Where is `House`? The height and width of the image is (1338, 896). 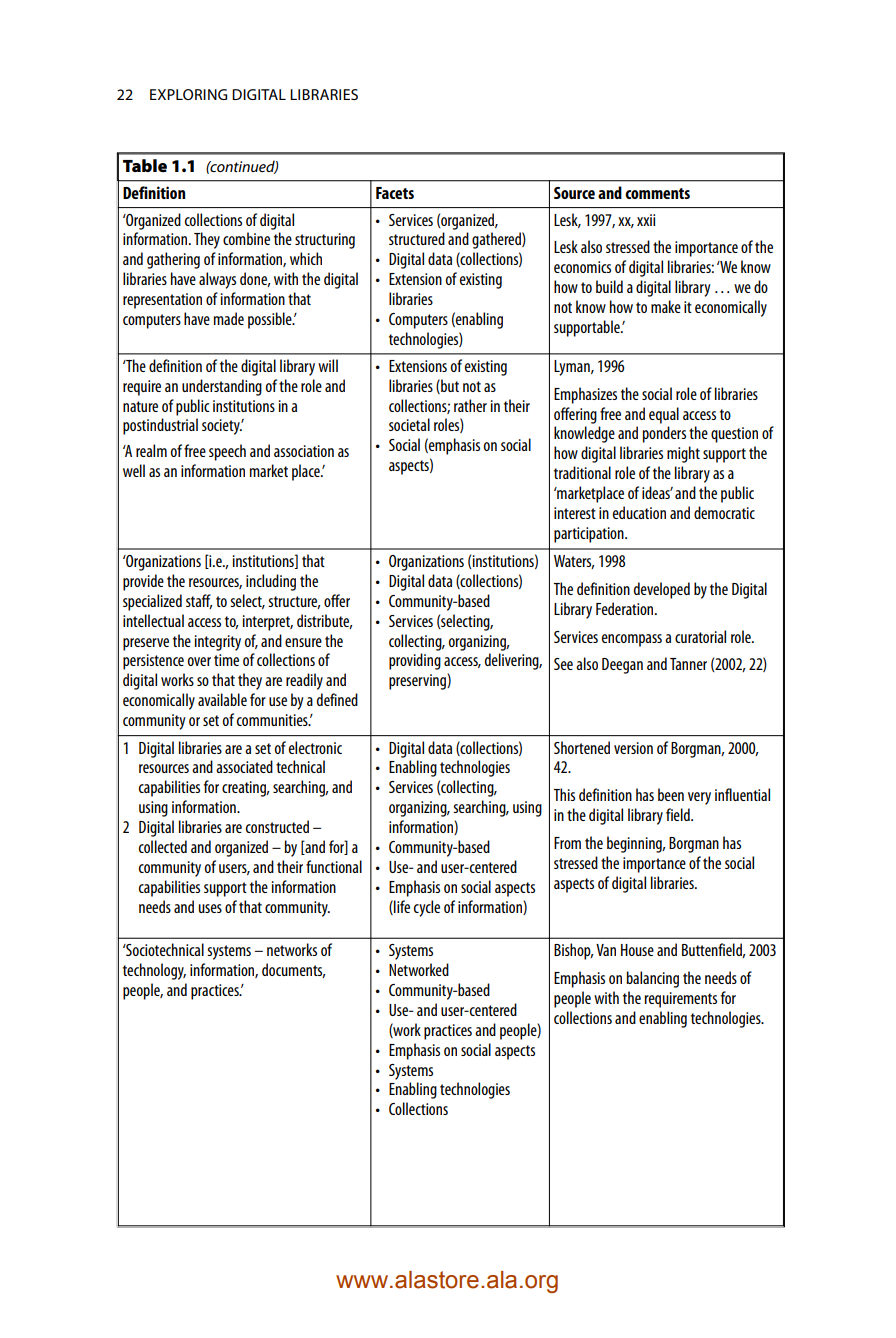
House is located at coordinates (637, 950).
